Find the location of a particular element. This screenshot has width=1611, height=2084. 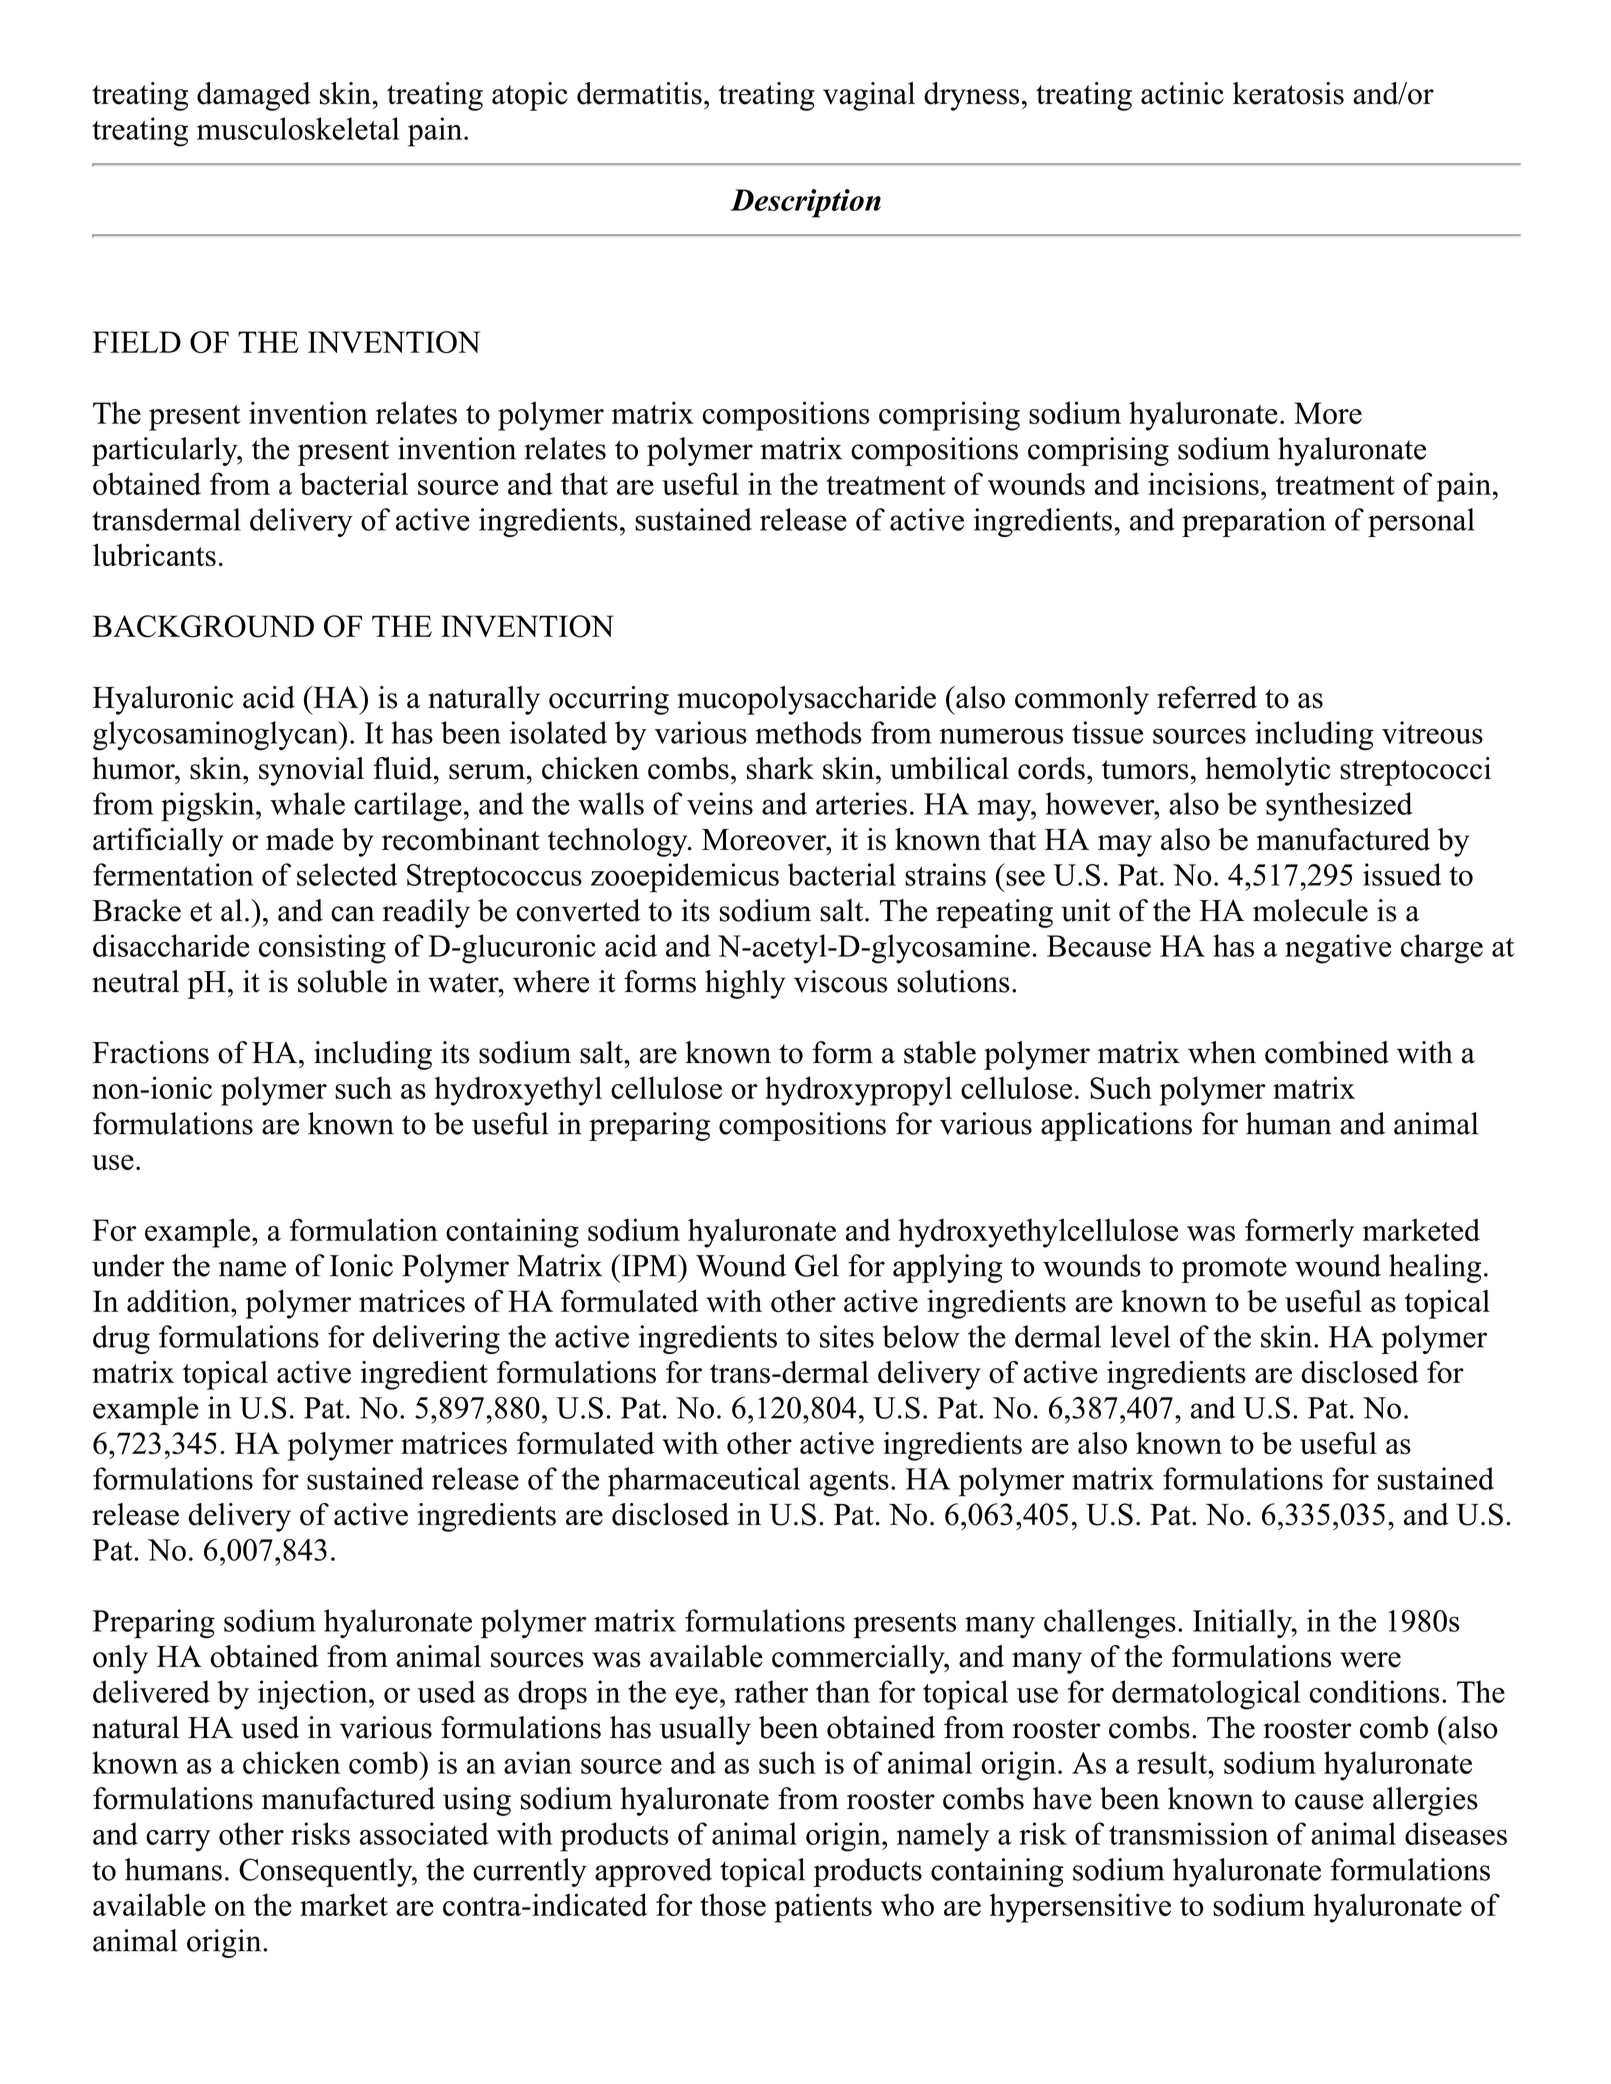

musculoskeletal is located at coordinates (298, 128).
